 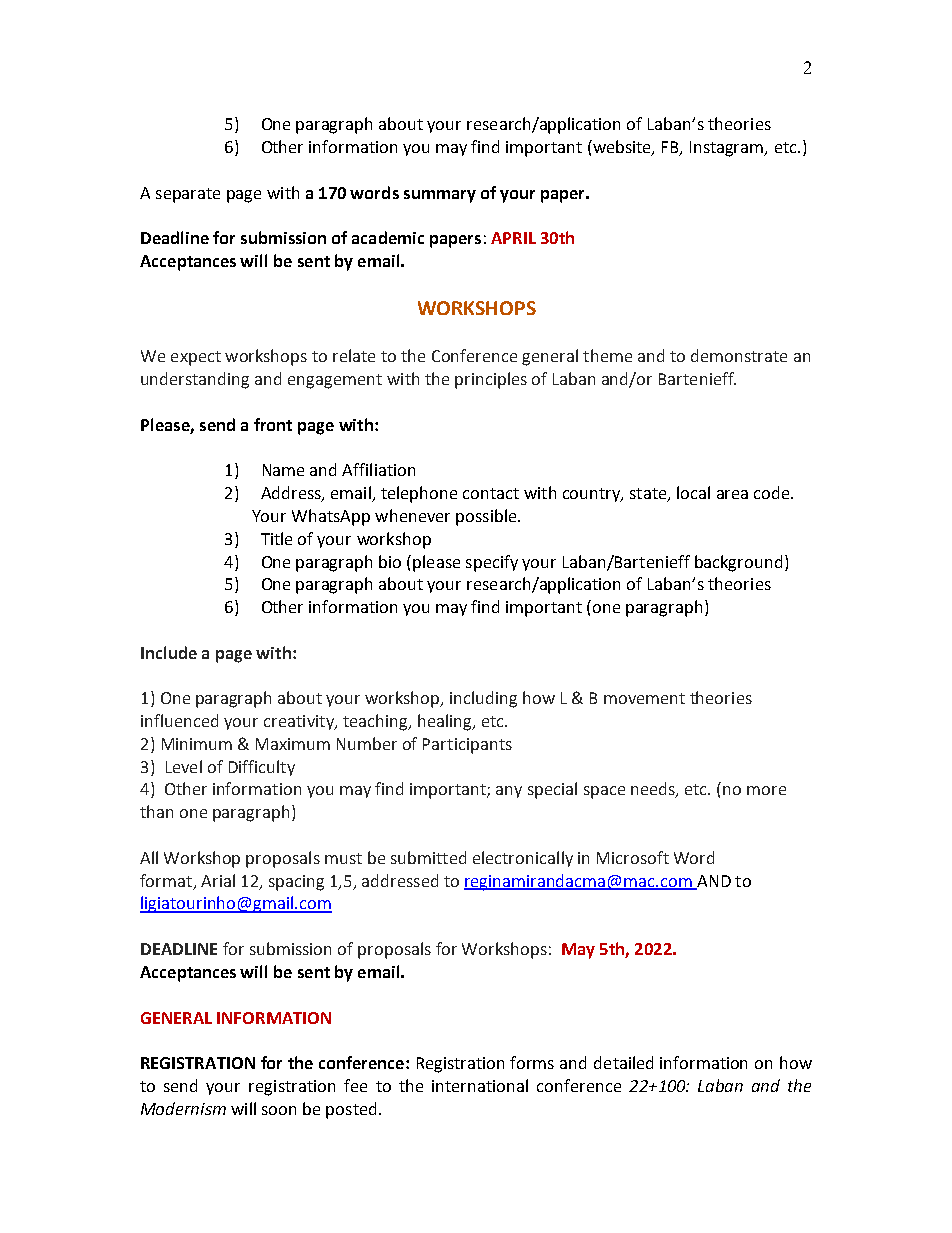 I want to click on Participants, so click(x=467, y=746).
